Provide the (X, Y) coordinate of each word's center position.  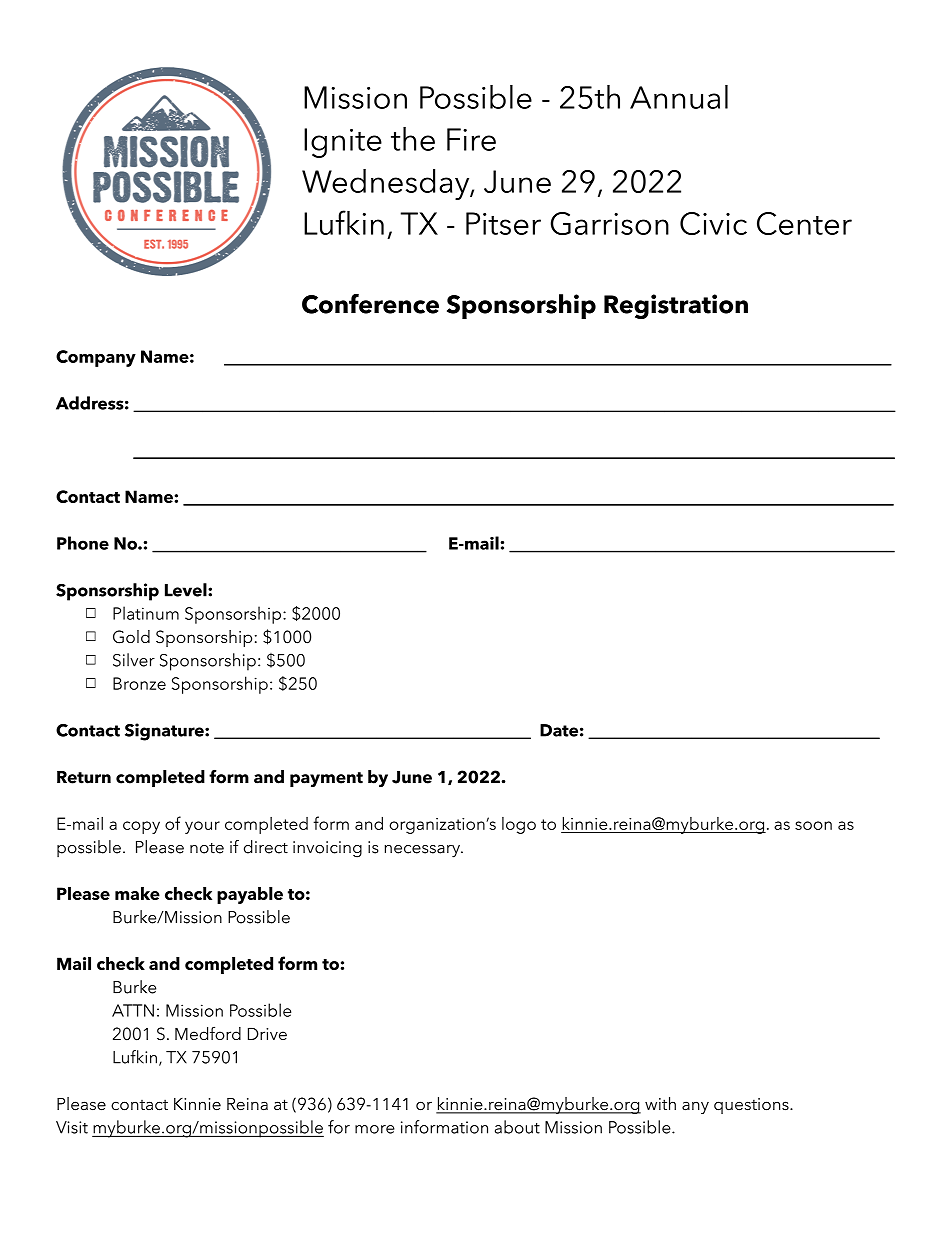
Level (187, 590)
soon (813, 825)
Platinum (146, 613)
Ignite (343, 143)
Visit (72, 1127)
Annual (679, 97)
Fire (471, 139)
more (375, 1129)
